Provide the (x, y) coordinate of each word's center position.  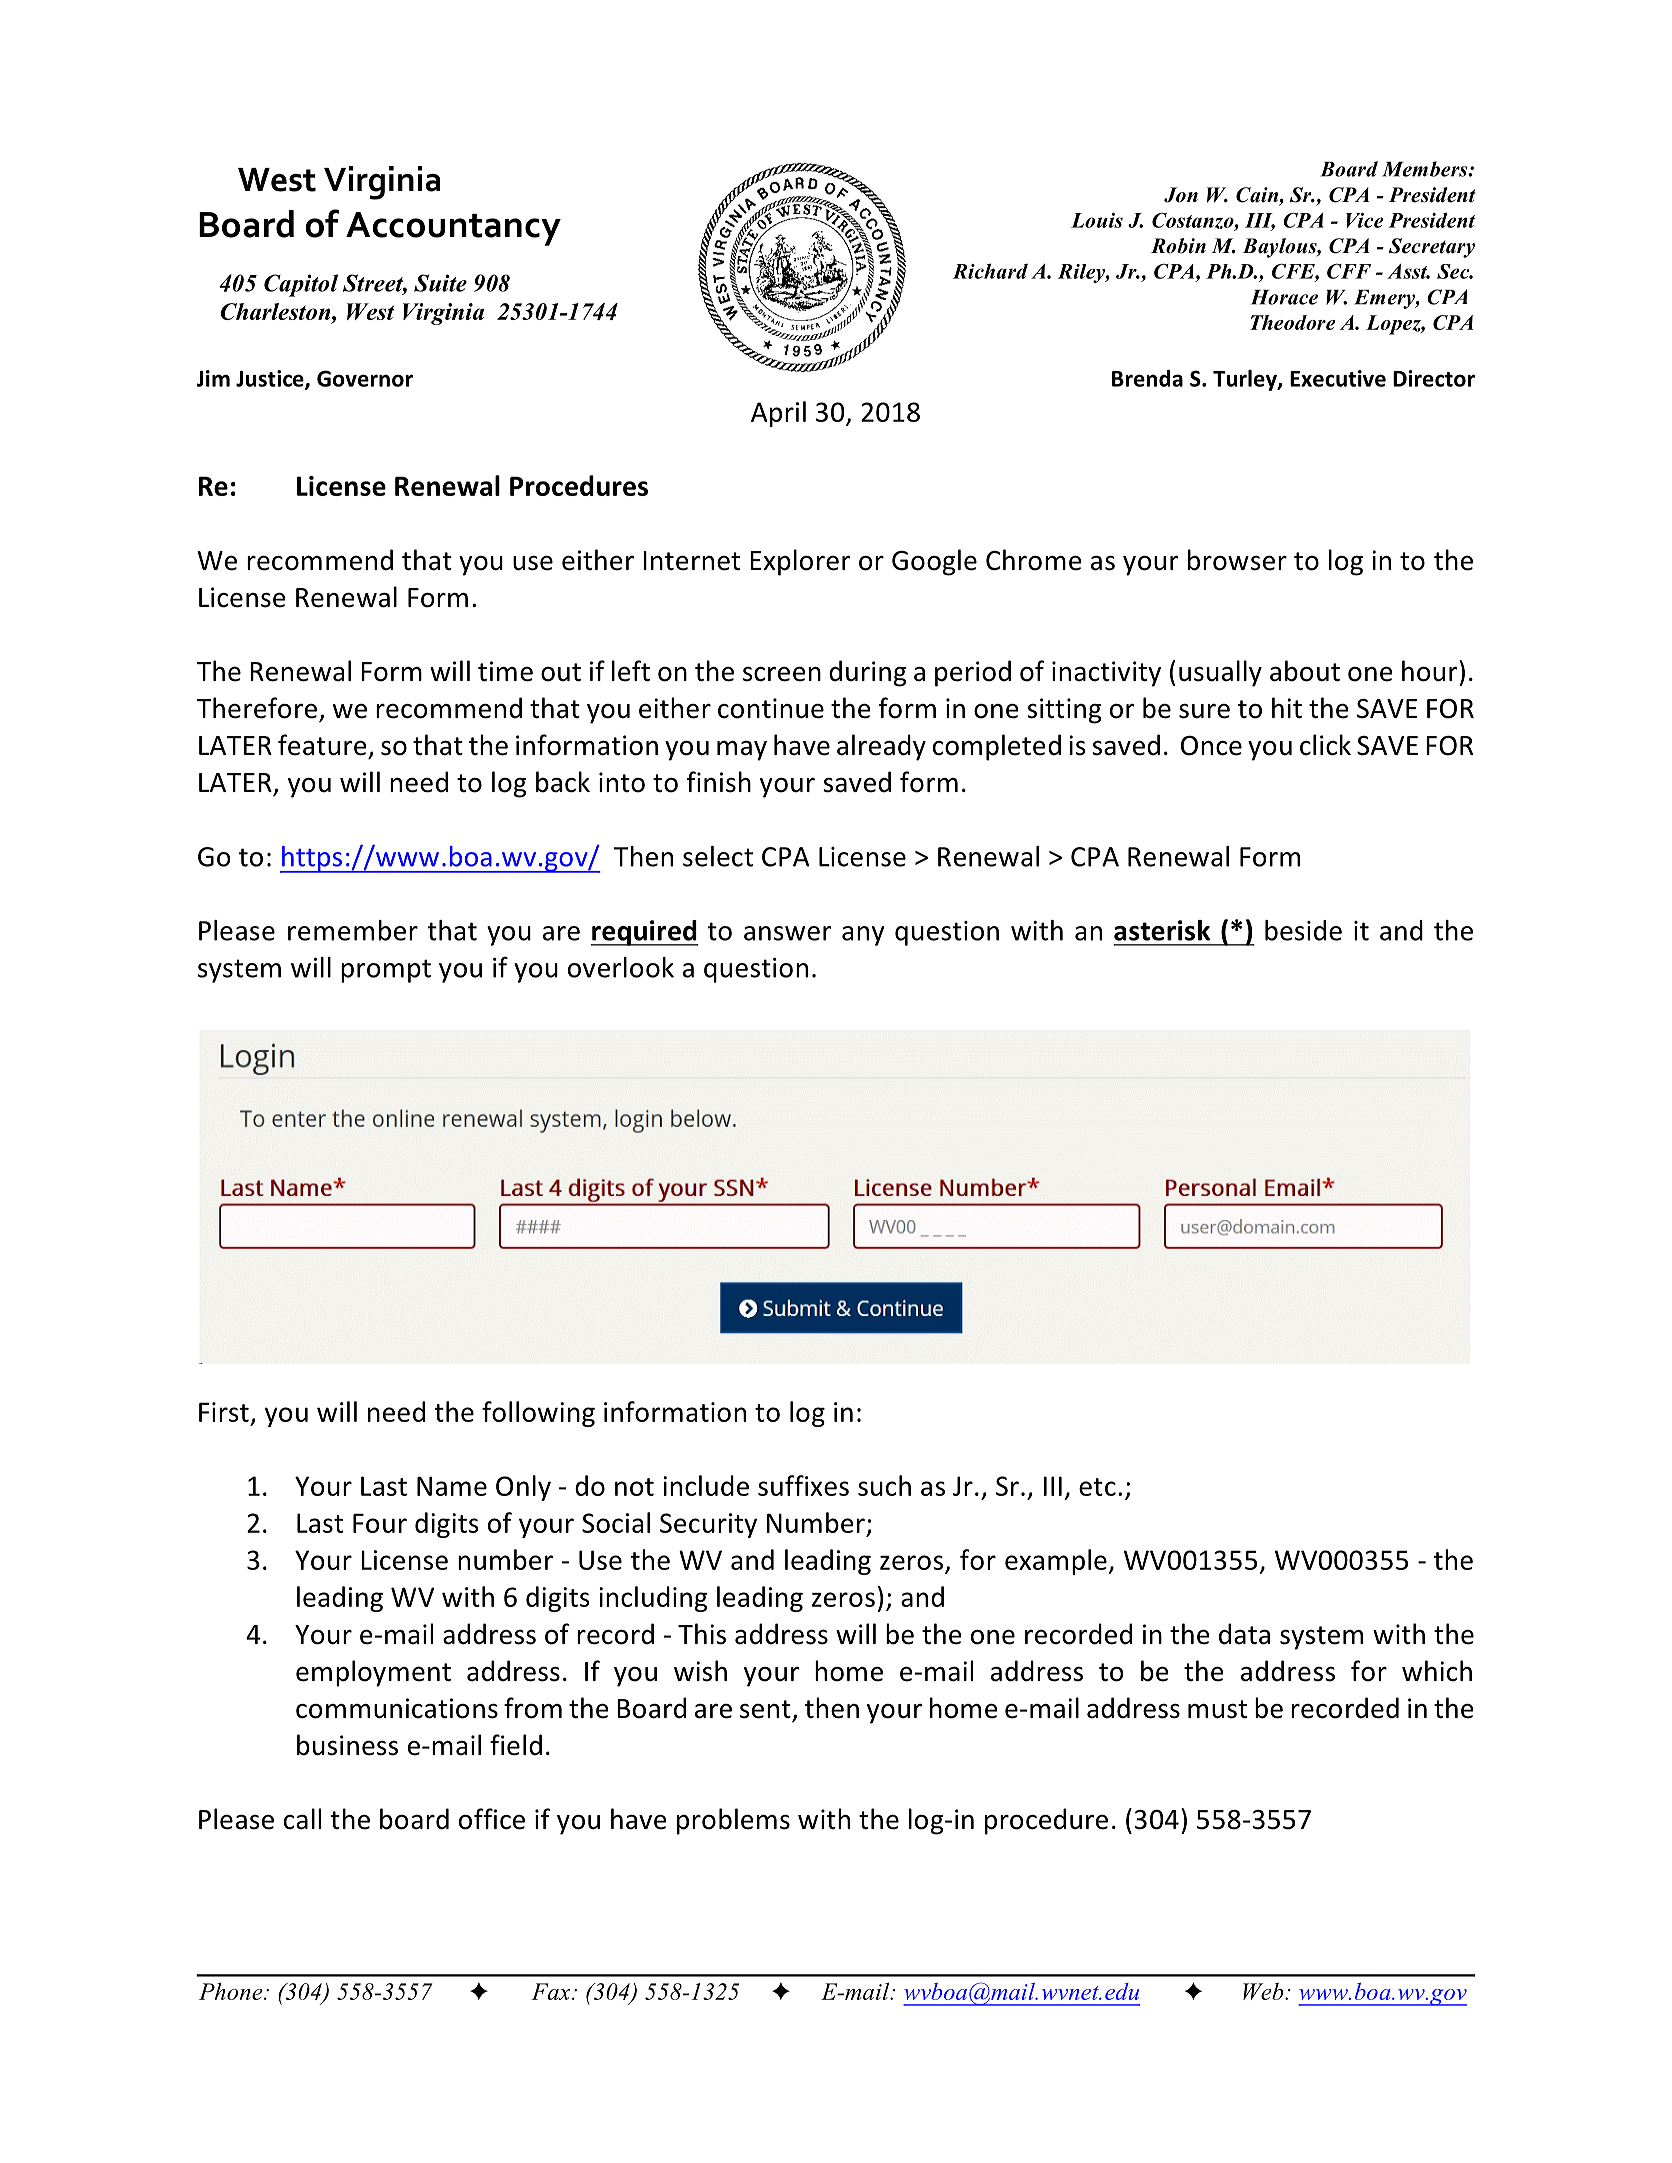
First (224, 1412)
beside (1303, 930)
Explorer (800, 562)
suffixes (803, 1485)
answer (788, 933)
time (505, 671)
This (702, 1634)
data (1244, 1634)
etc (1097, 1487)
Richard (990, 271)
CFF (1349, 271)
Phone (232, 1991)
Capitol (301, 285)
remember (353, 930)
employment (373, 1673)
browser (1237, 560)
